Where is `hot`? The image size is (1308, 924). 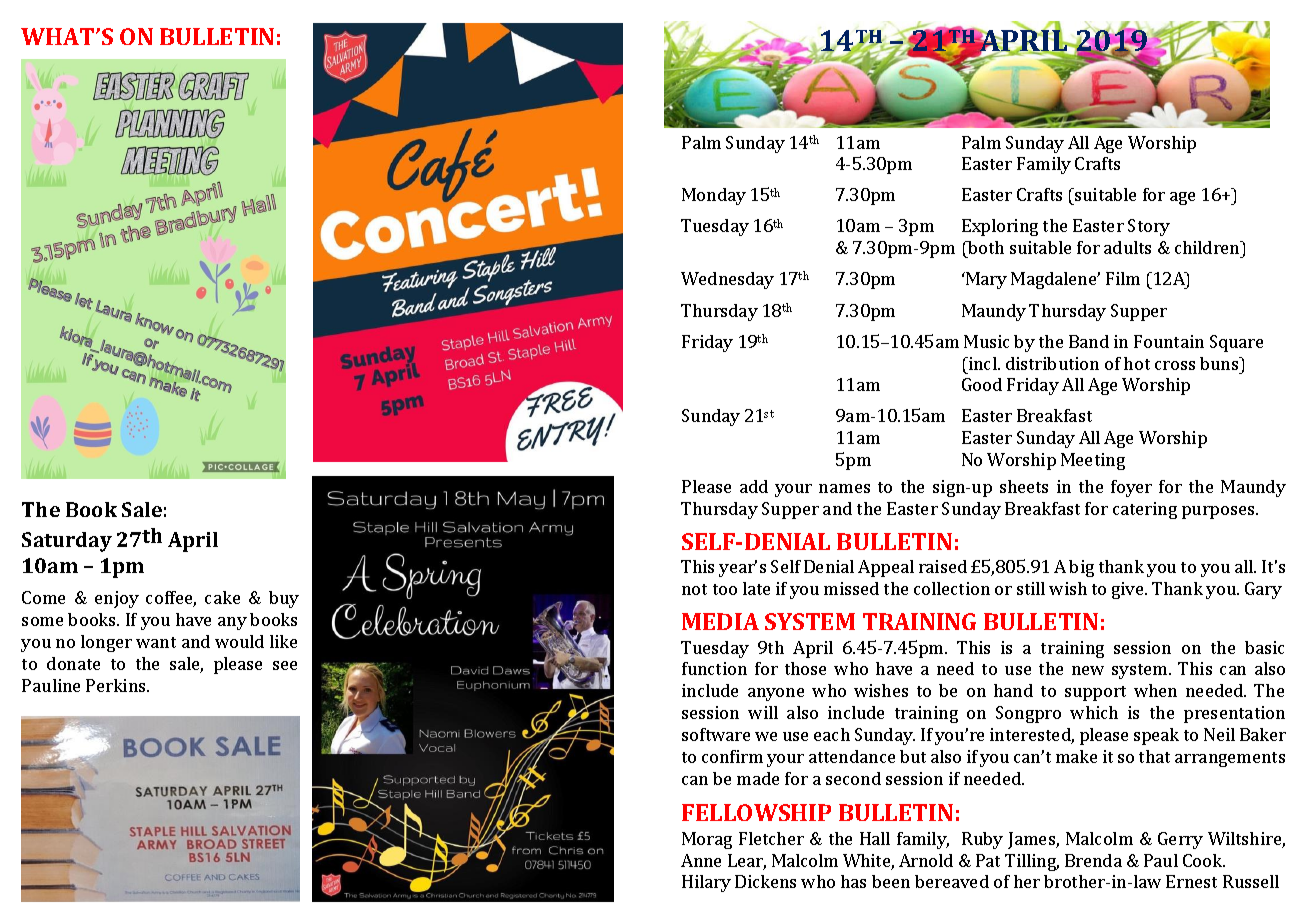 hot is located at coordinates (1137, 363).
